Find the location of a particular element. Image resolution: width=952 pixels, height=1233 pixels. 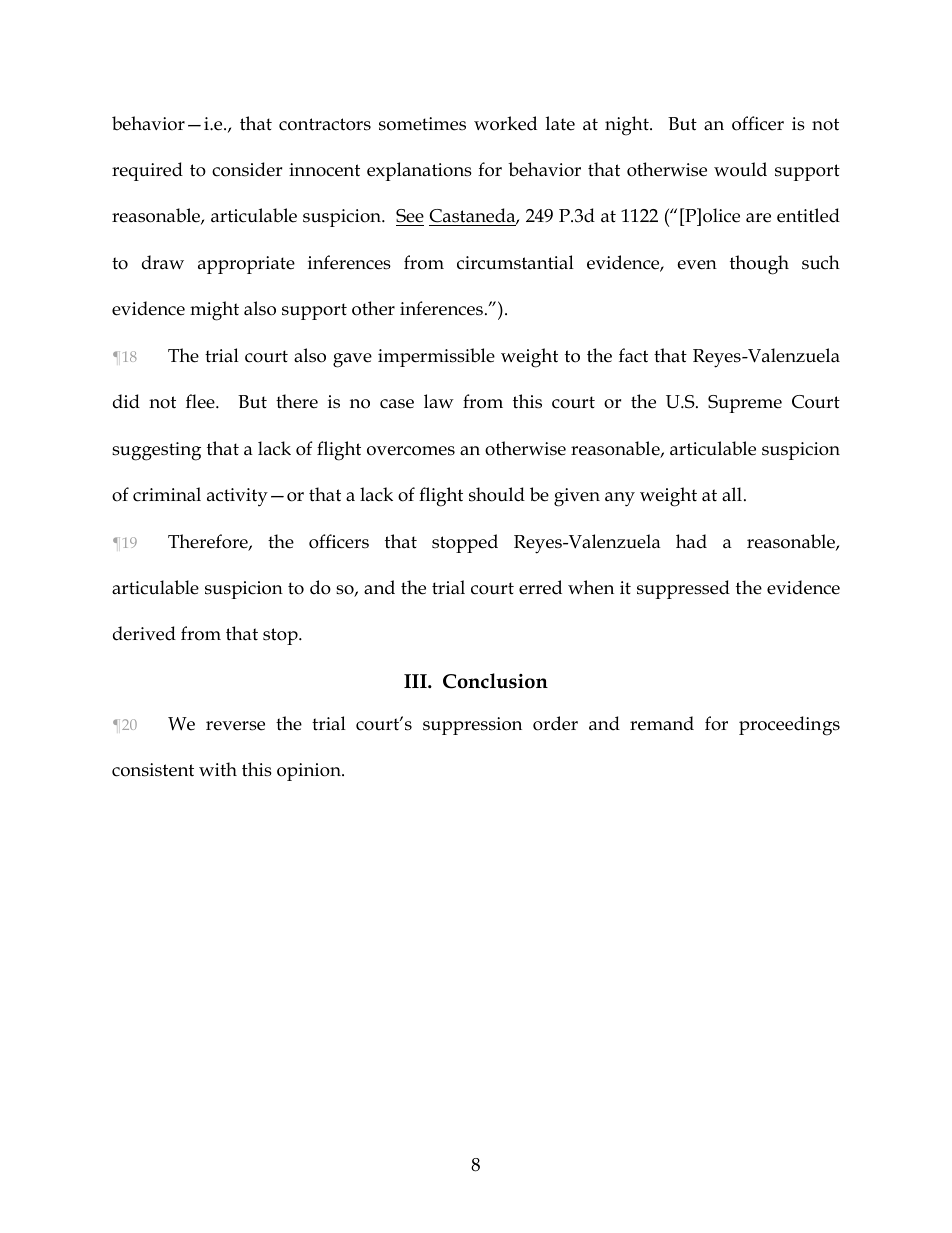

erred is located at coordinates (540, 587).
